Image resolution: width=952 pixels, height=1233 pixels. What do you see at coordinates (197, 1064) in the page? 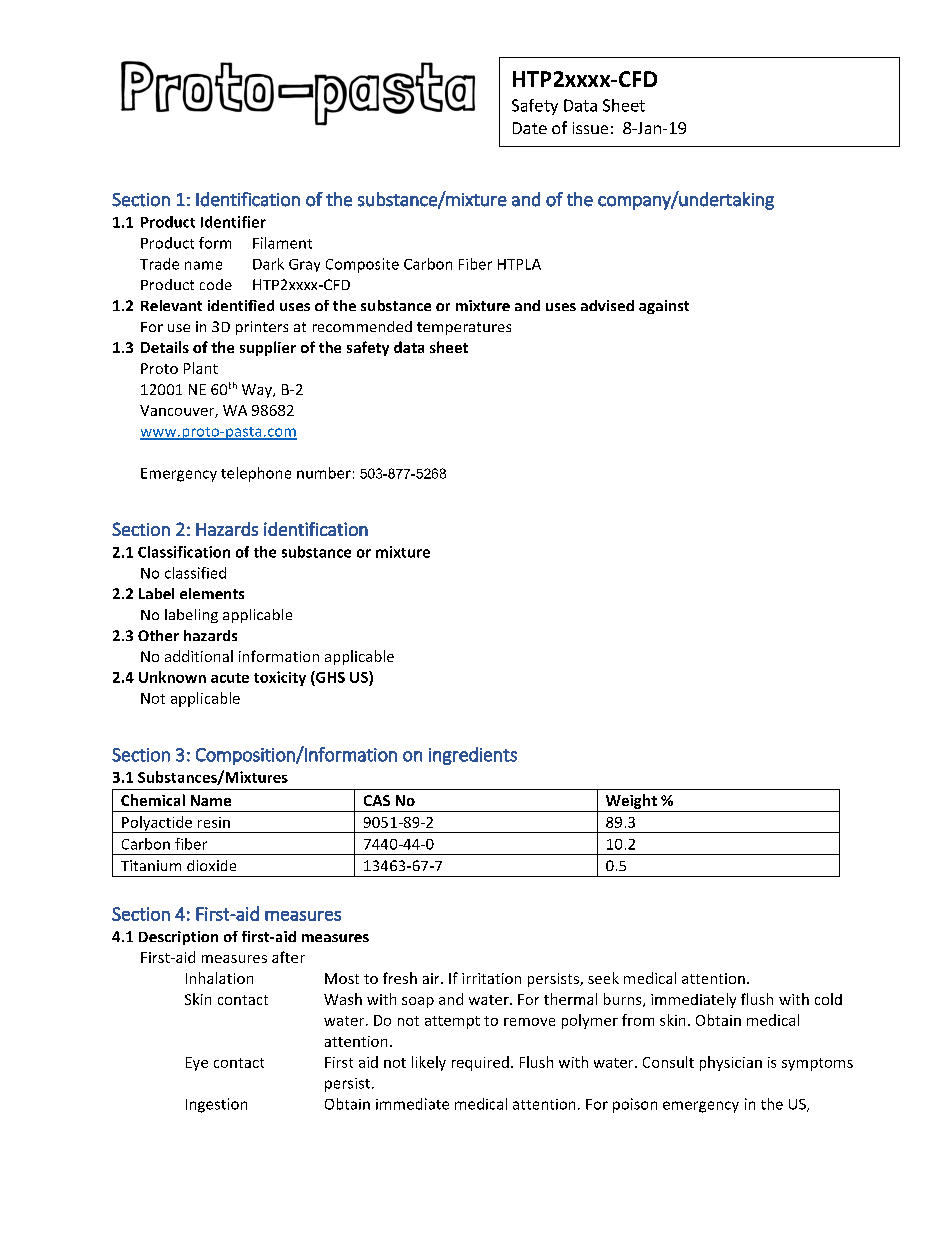
I see `Eye` at bounding box center [197, 1064].
